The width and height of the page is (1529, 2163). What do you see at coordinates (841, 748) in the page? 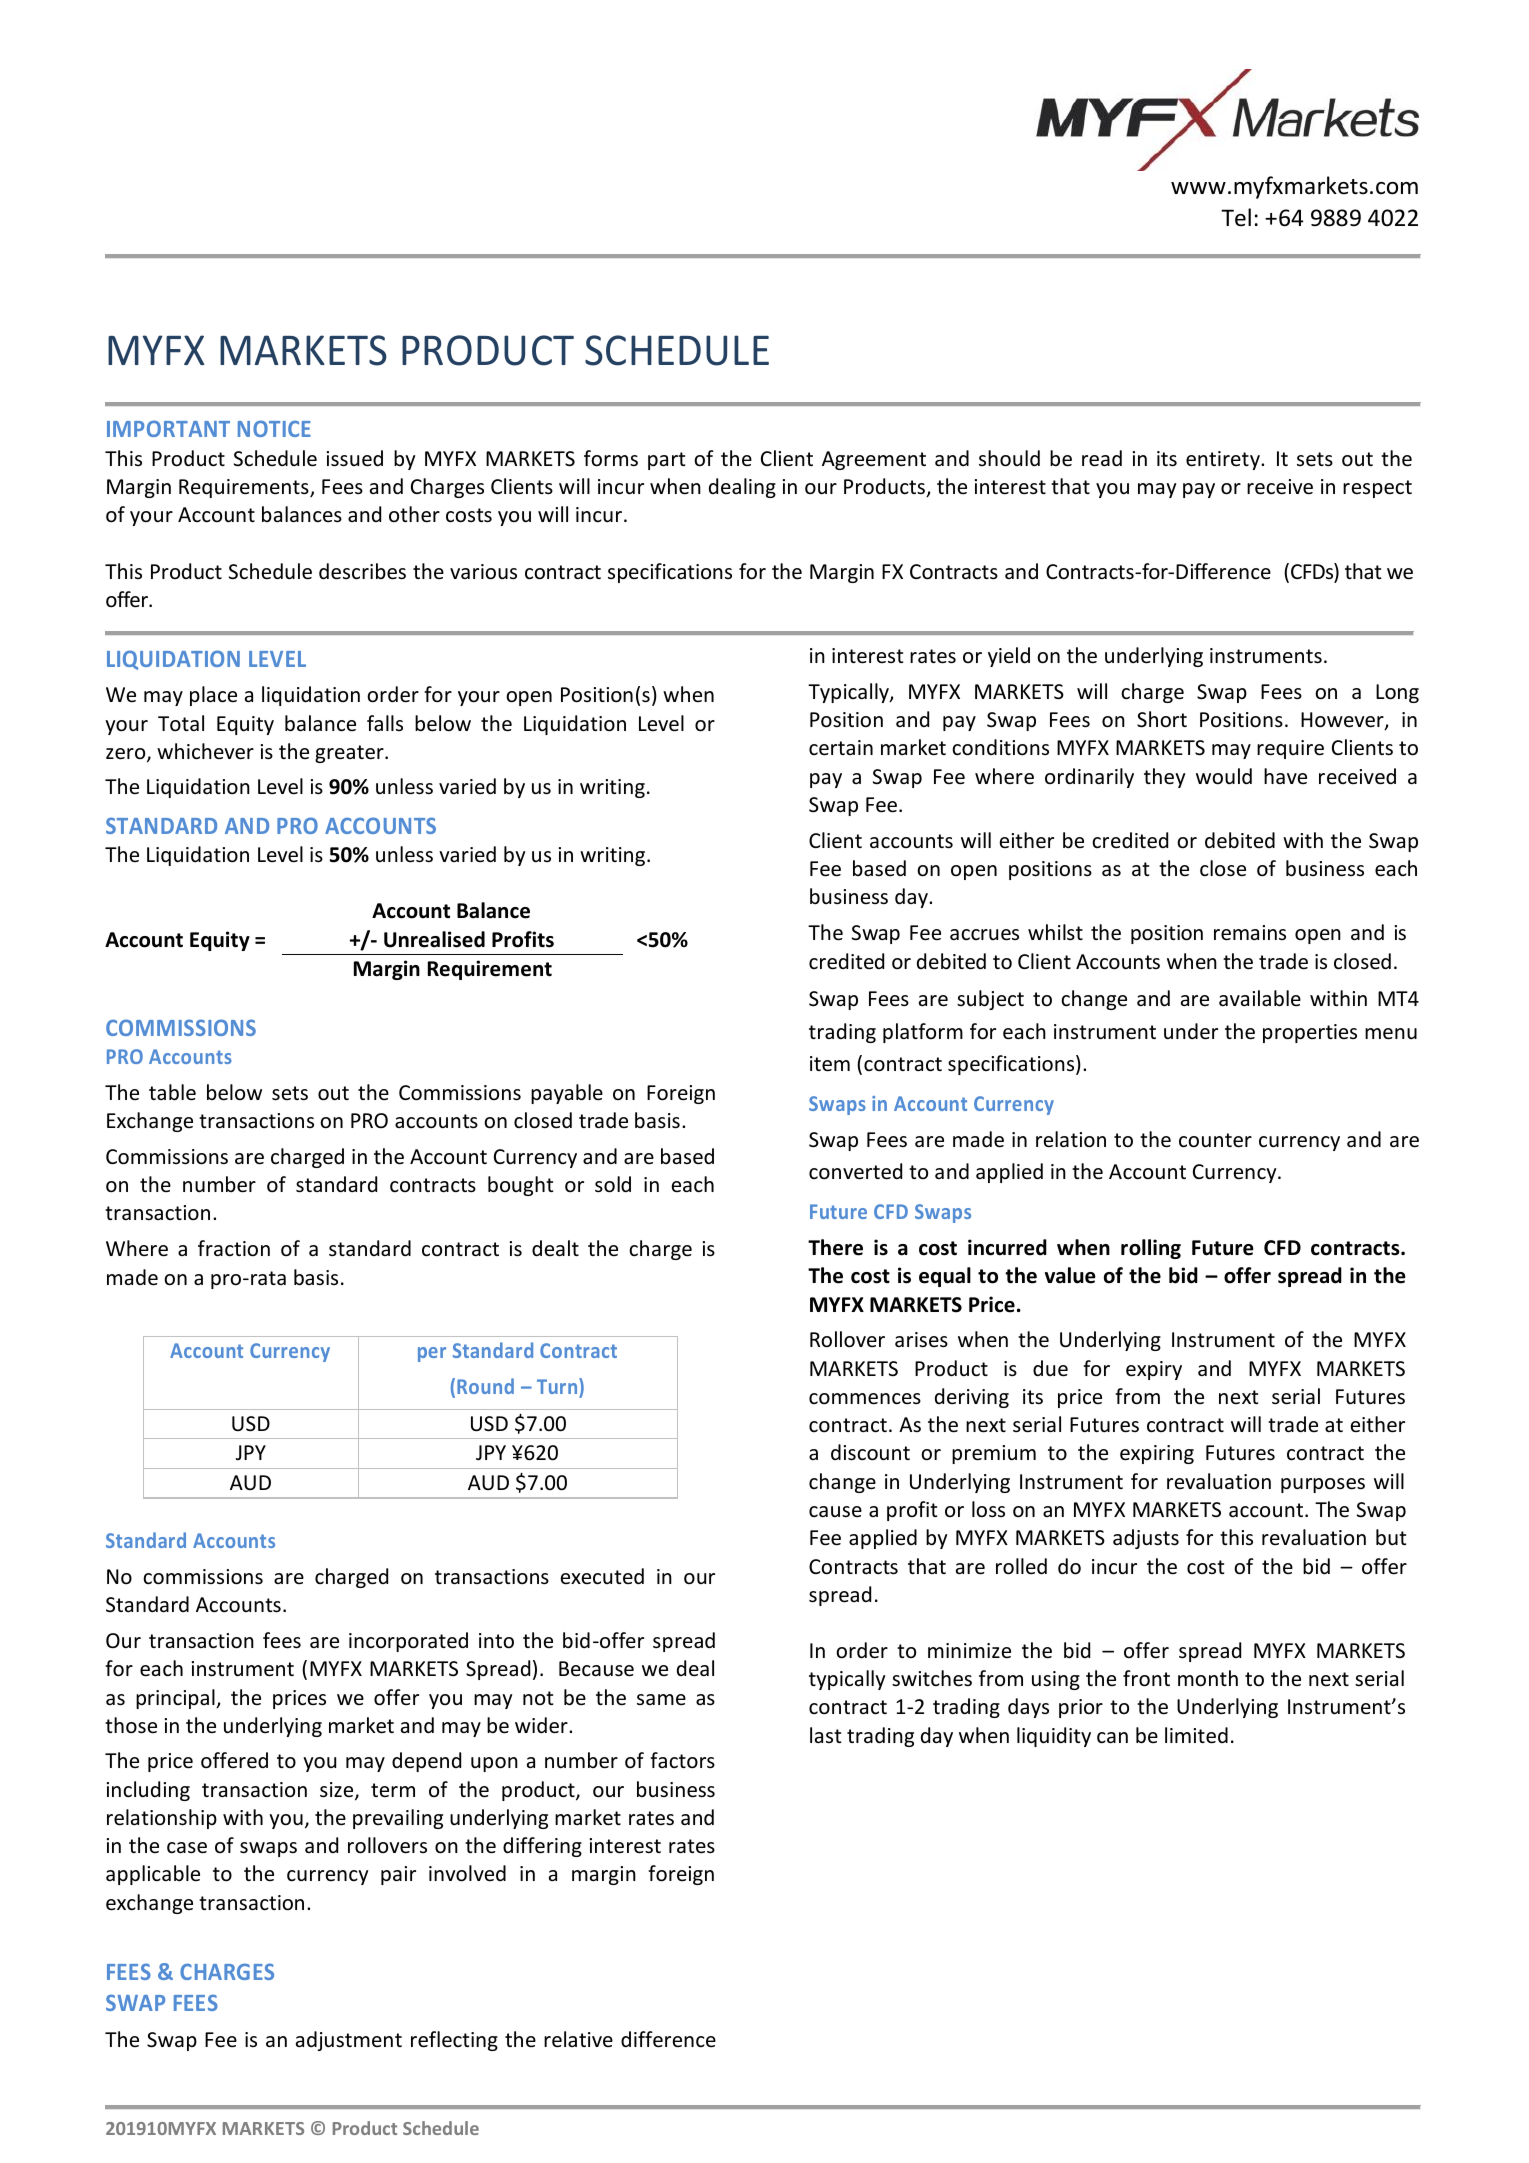
I see `certain` at bounding box center [841, 748].
